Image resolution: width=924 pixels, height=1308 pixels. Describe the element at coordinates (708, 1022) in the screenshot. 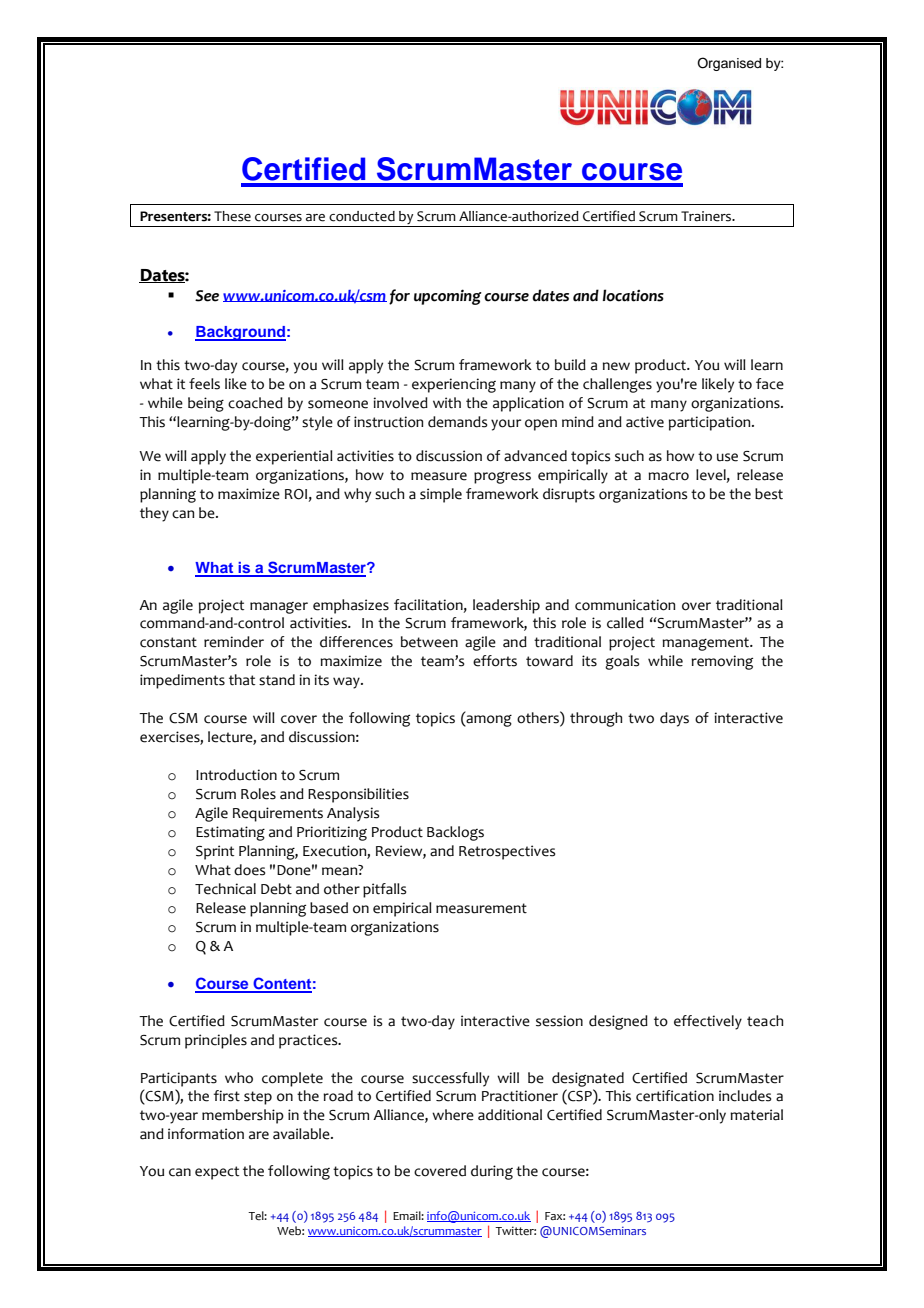

I see `effectively` at that location.
